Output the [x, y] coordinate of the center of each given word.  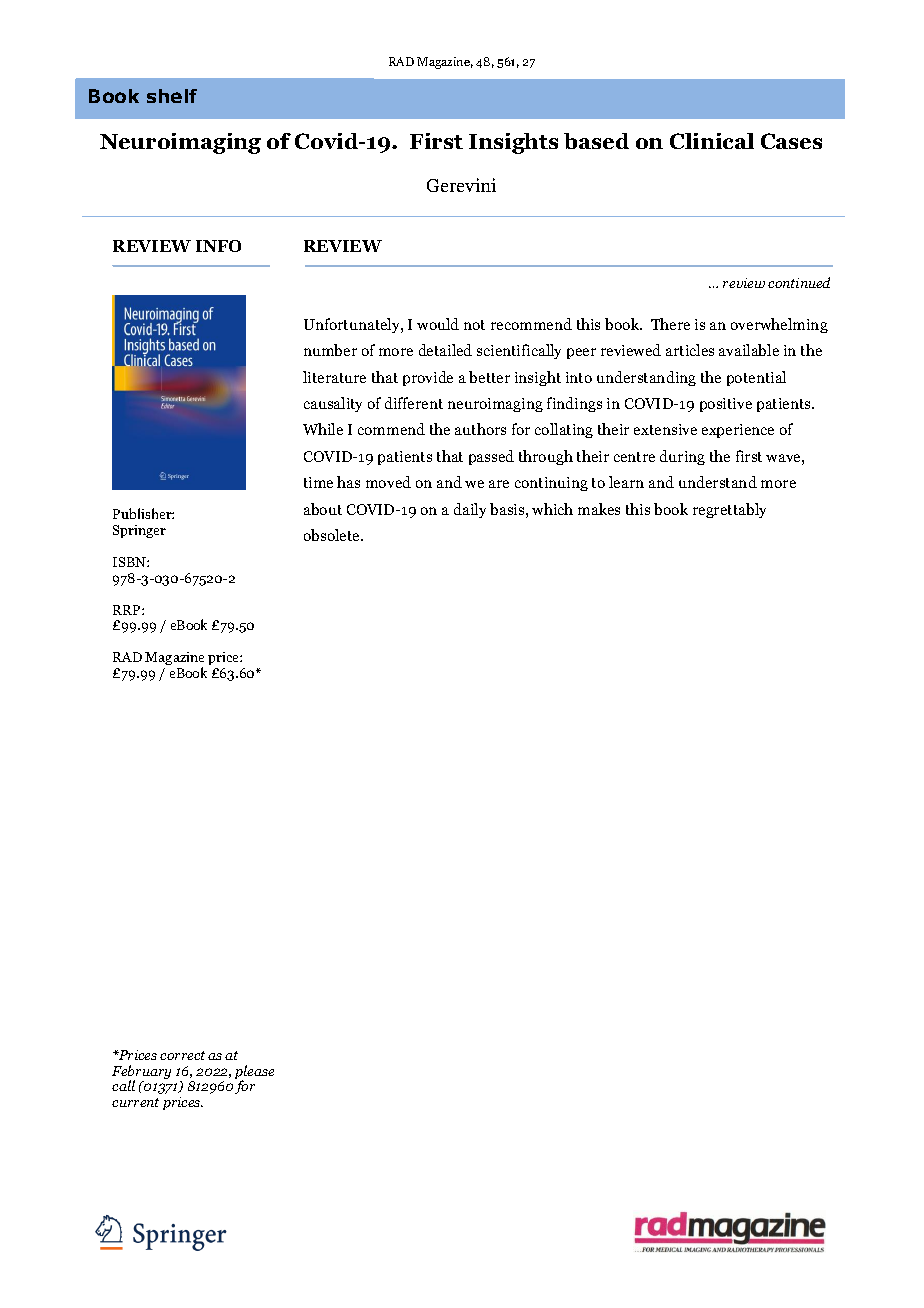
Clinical [712, 141]
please [254, 1073]
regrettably [729, 510]
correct [182, 1055]
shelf [172, 96]
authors [480, 429]
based [596, 141]
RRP [128, 610]
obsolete [333, 535]
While [323, 429]
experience [738, 431]
